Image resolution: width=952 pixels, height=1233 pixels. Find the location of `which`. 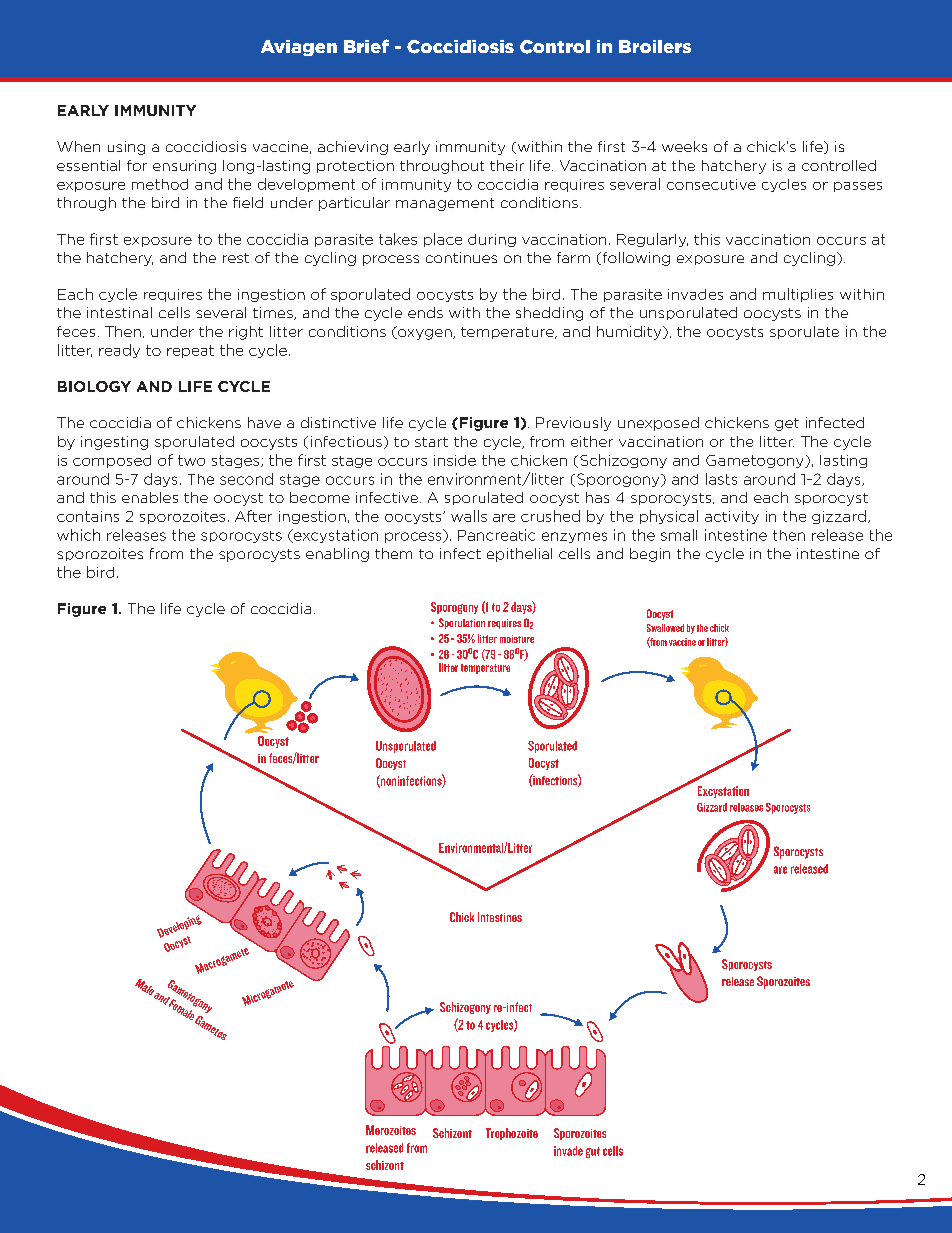

which is located at coordinates (78, 535).
